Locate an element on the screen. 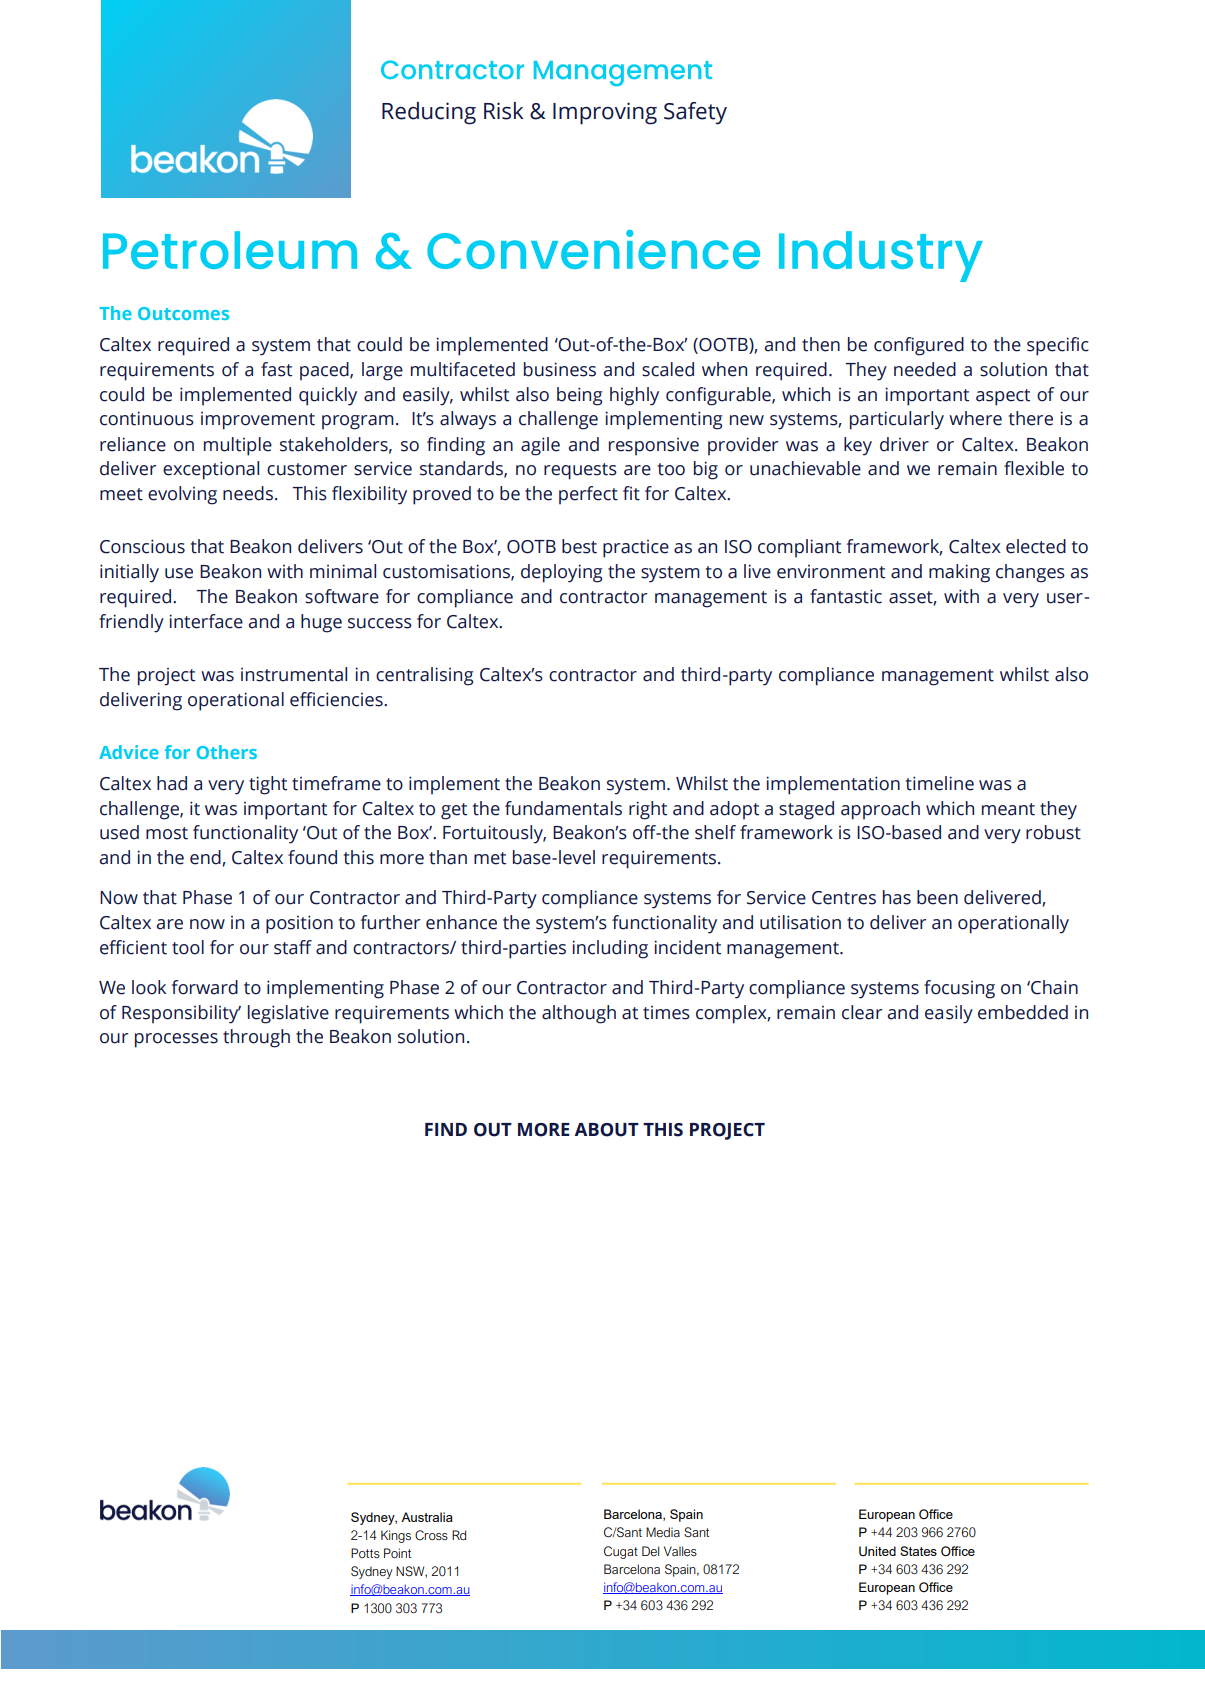 This screenshot has height=1704, width=1205. States is located at coordinates (918, 1551).
